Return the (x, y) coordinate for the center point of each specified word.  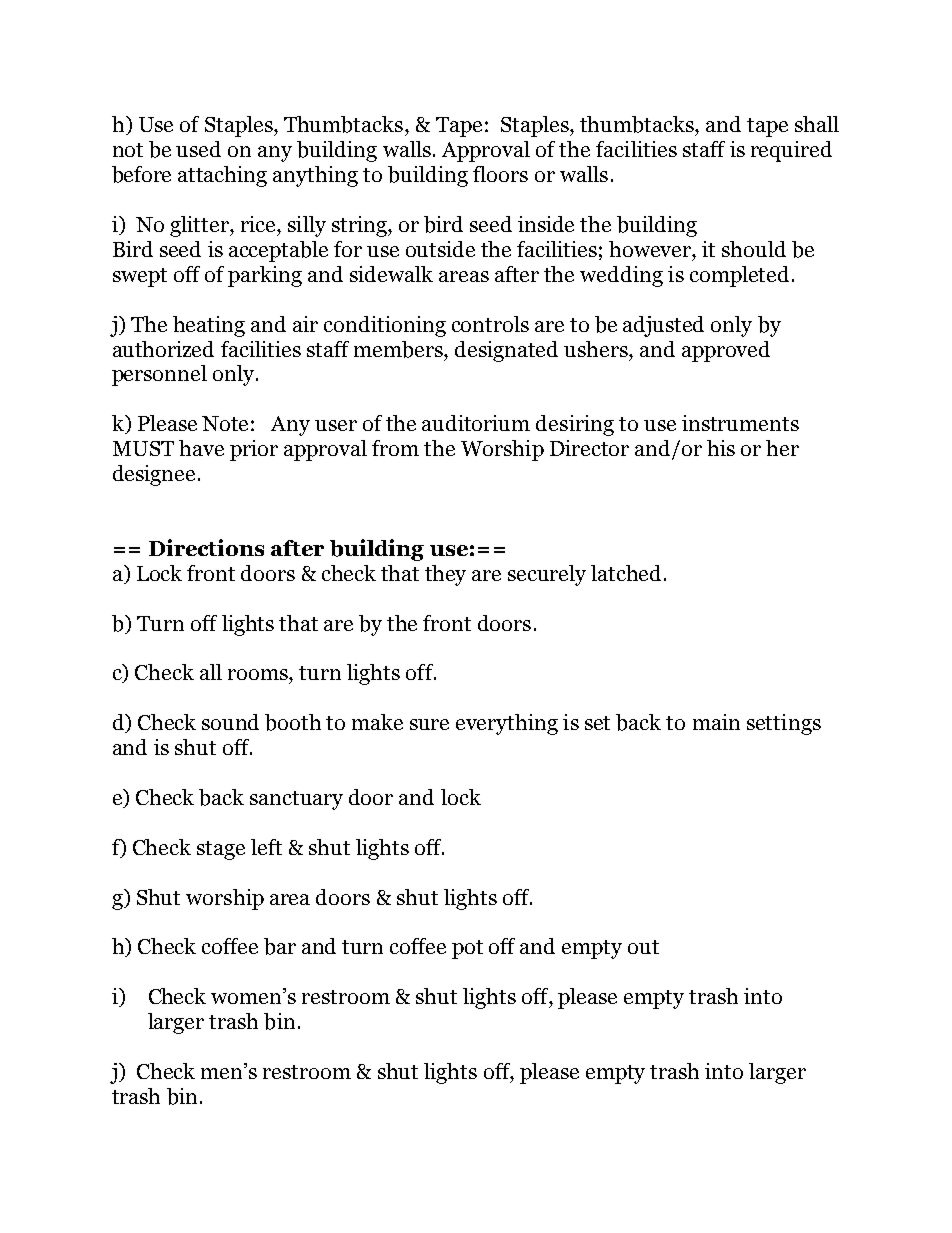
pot (467, 949)
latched (628, 573)
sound (230, 722)
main (716, 722)
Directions (206, 547)
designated (506, 351)
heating (209, 326)
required (791, 151)
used (198, 149)
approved (726, 351)
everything (507, 724)
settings (784, 724)
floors (500, 174)
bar (280, 946)
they (445, 575)
